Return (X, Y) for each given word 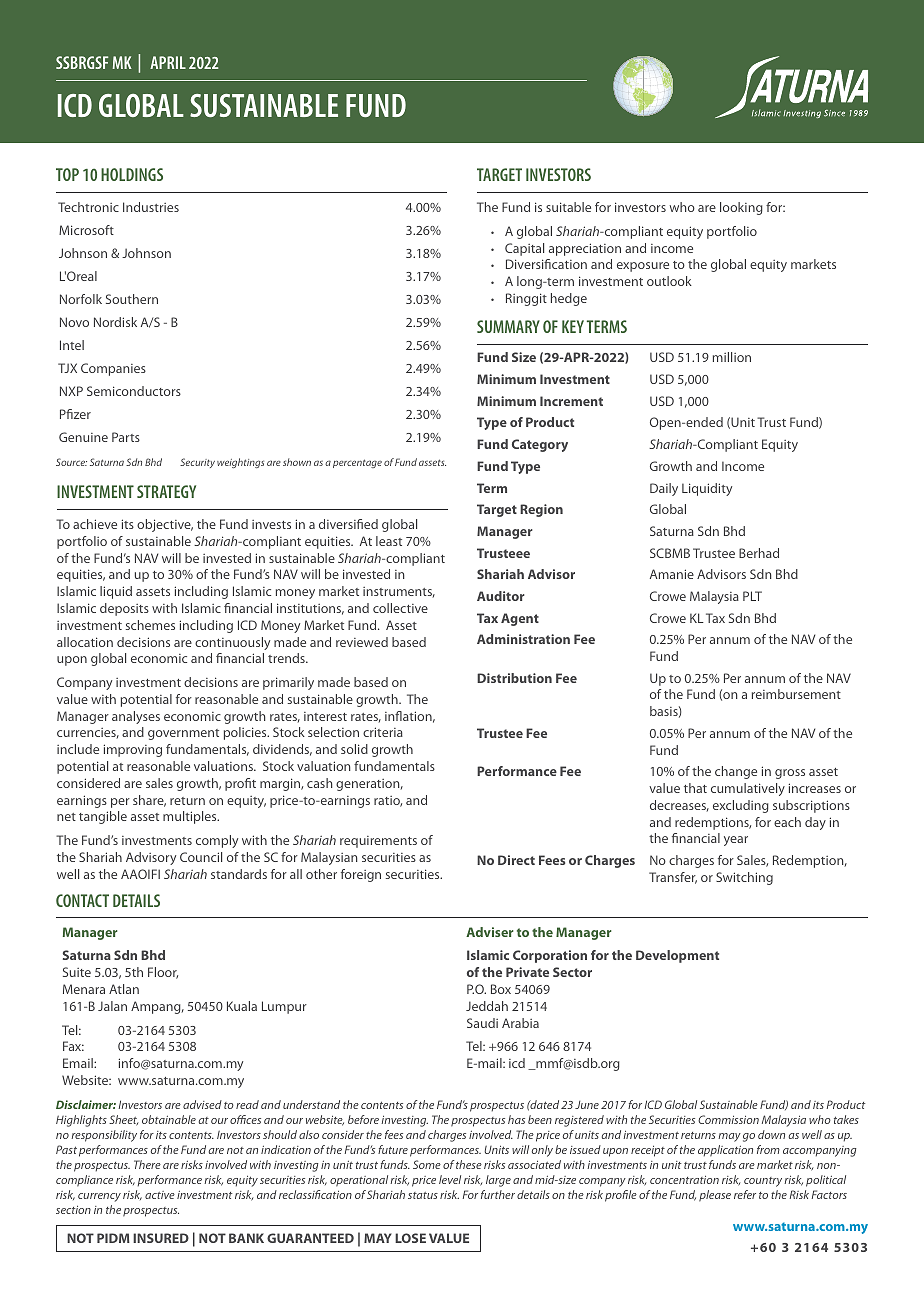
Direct (516, 860)
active (160, 1195)
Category (540, 445)
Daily (664, 489)
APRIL (168, 62)
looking (741, 208)
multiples (191, 817)
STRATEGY (166, 491)
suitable (568, 207)
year (736, 841)
